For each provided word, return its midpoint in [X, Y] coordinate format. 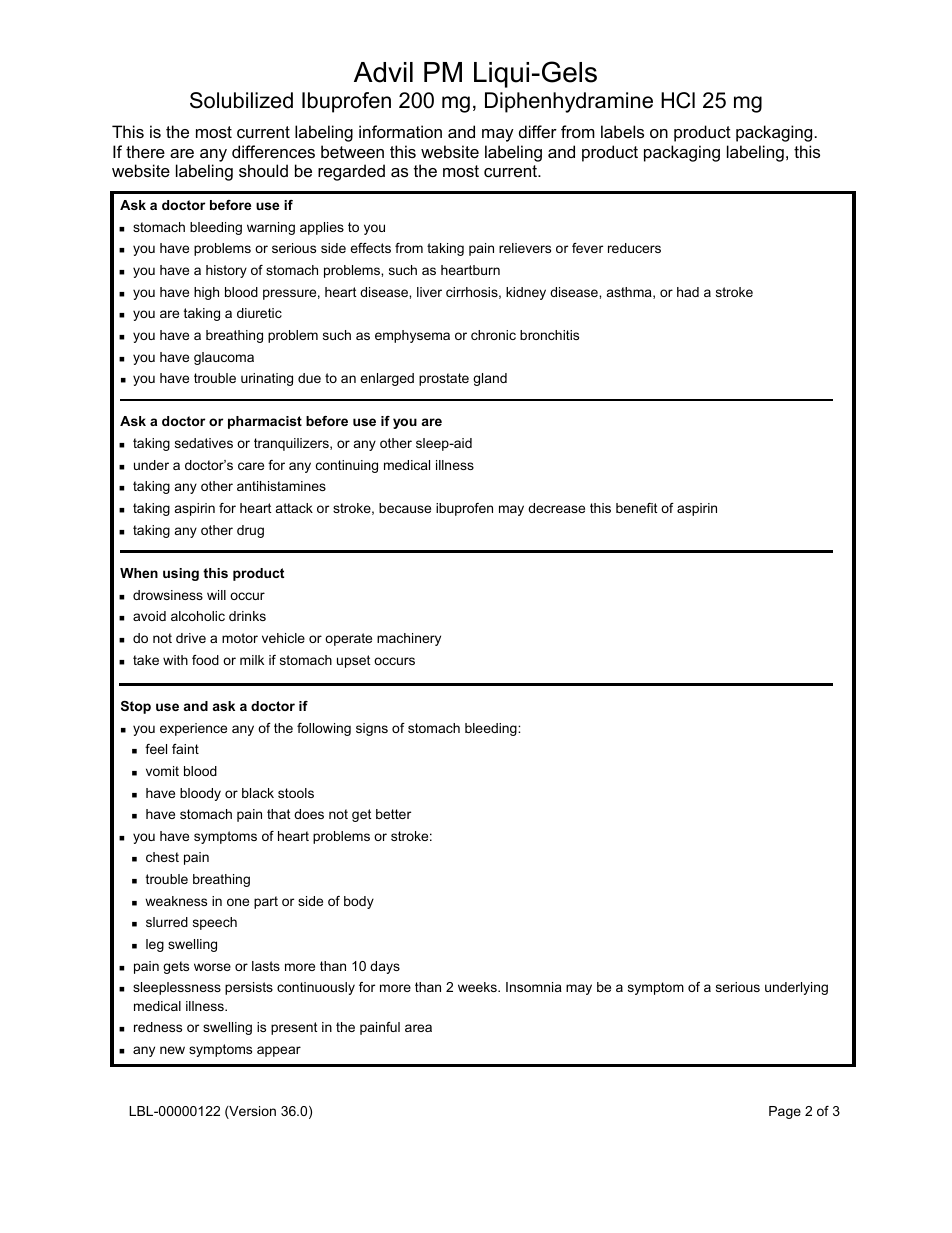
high [206, 293]
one [238, 902]
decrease [556, 508]
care [251, 466]
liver [429, 292]
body [359, 902]
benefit [637, 508]
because [405, 508]
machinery [409, 639]
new [172, 1050]
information [400, 131]
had [688, 292]
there [145, 151]
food [205, 660]
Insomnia [534, 987]
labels [622, 131]
